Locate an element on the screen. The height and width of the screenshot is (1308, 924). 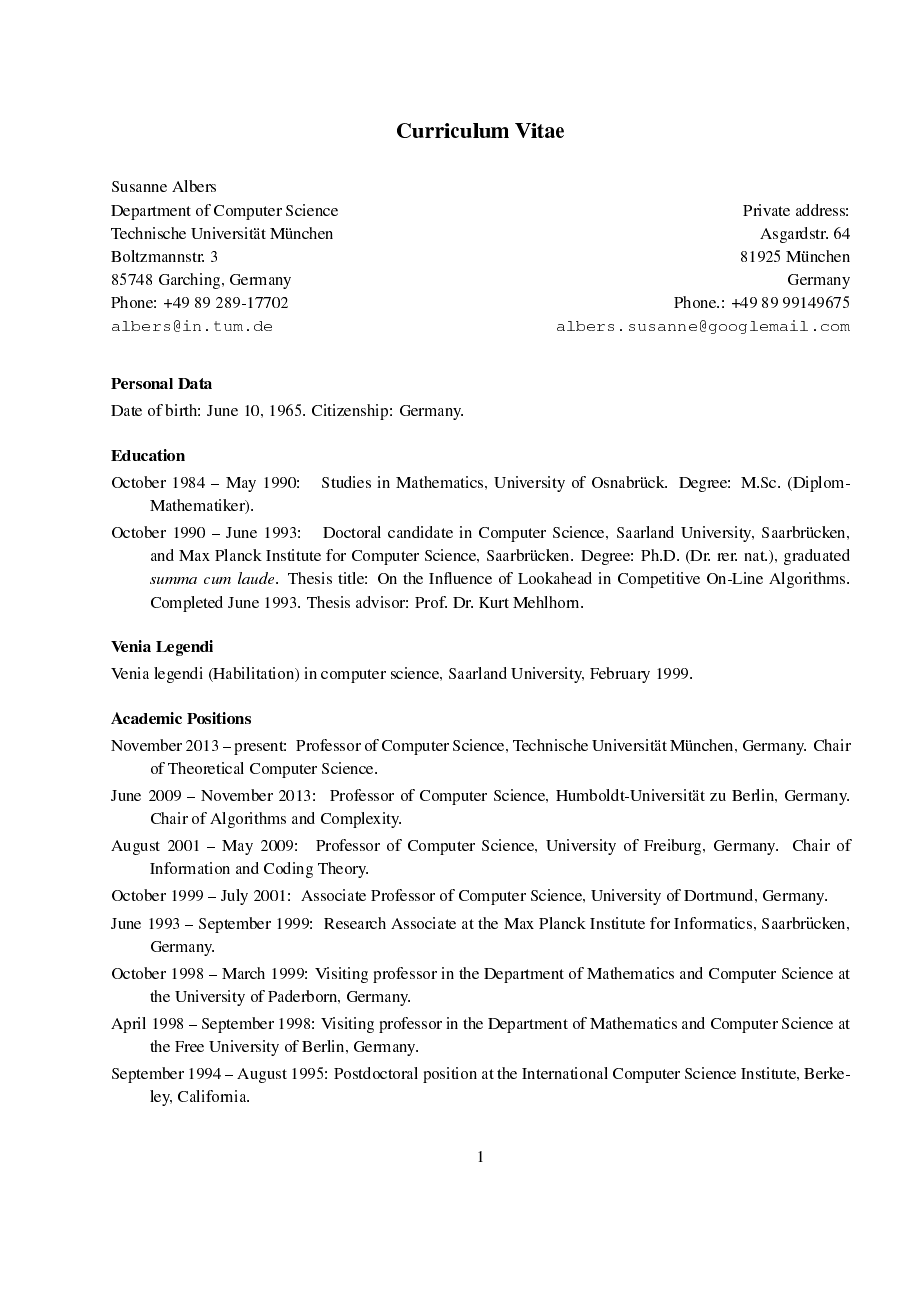
Vitae is located at coordinates (539, 130).
